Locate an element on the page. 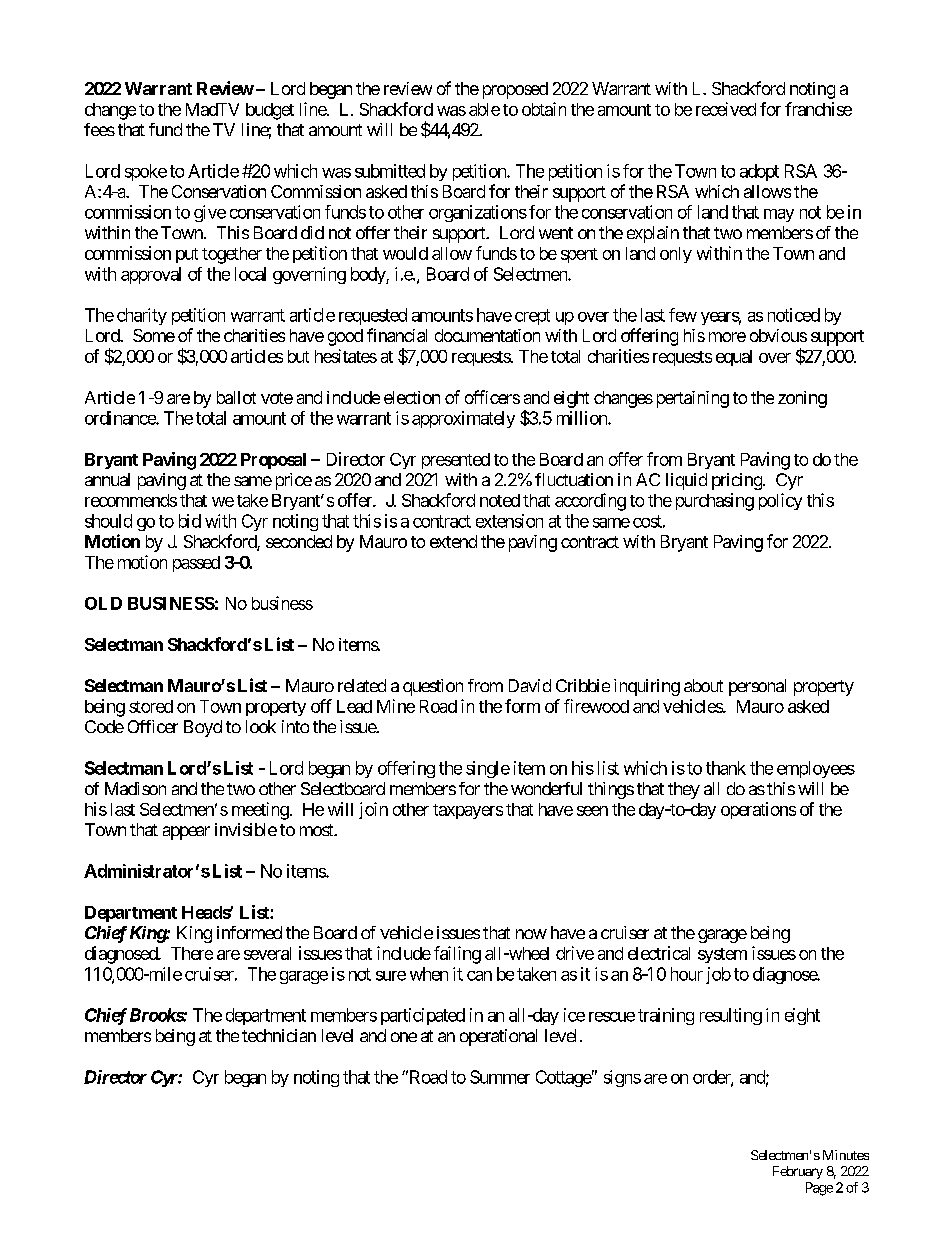 The height and width of the document is (1233, 952). able is located at coordinates (484, 109).
